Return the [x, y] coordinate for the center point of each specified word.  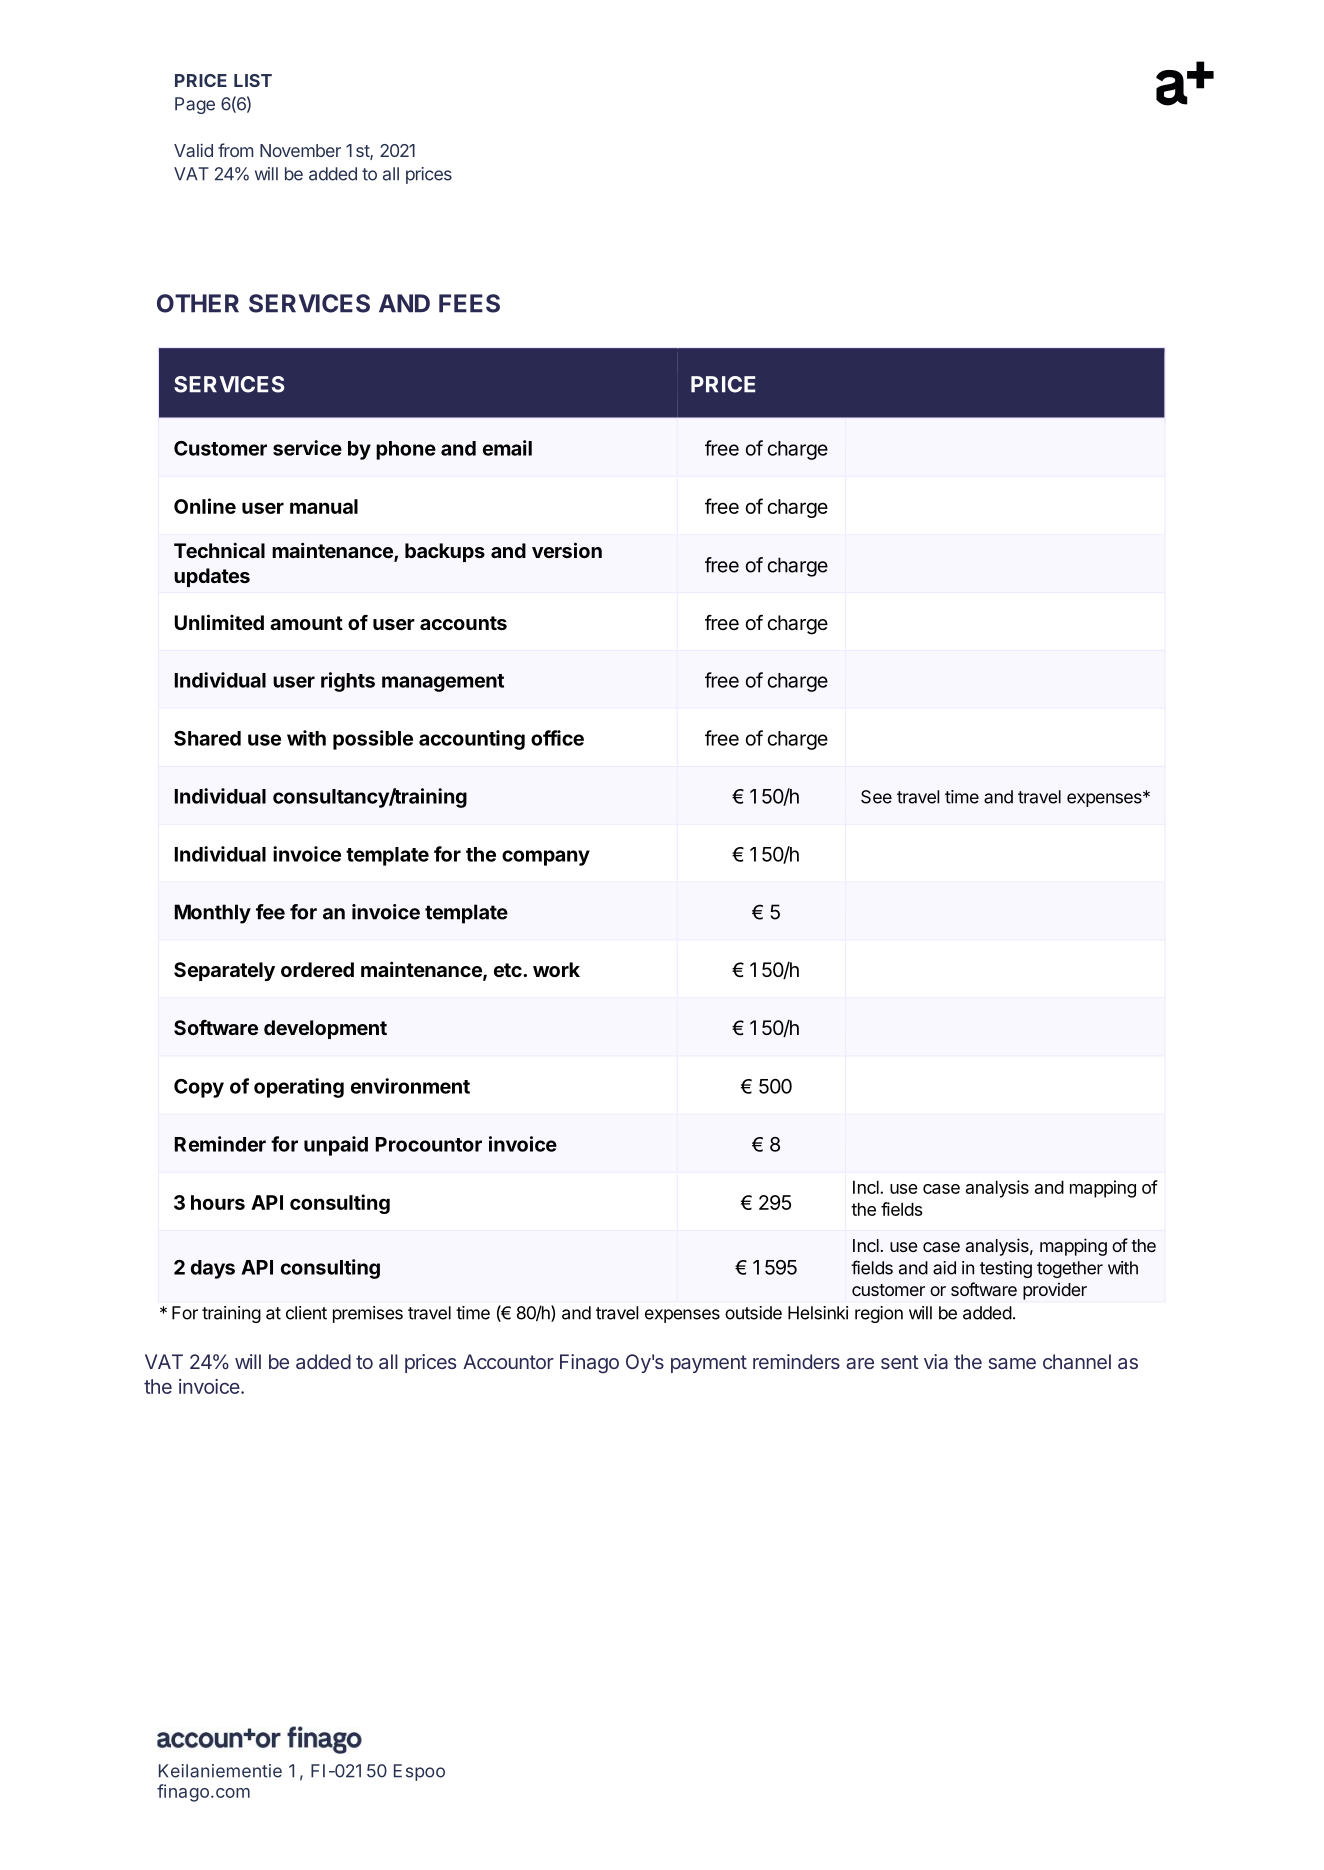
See [876, 797]
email [507, 448]
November [300, 150]
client [306, 1313]
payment [709, 1364]
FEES [469, 303]
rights [348, 682]
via [936, 1361]
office [557, 738]
